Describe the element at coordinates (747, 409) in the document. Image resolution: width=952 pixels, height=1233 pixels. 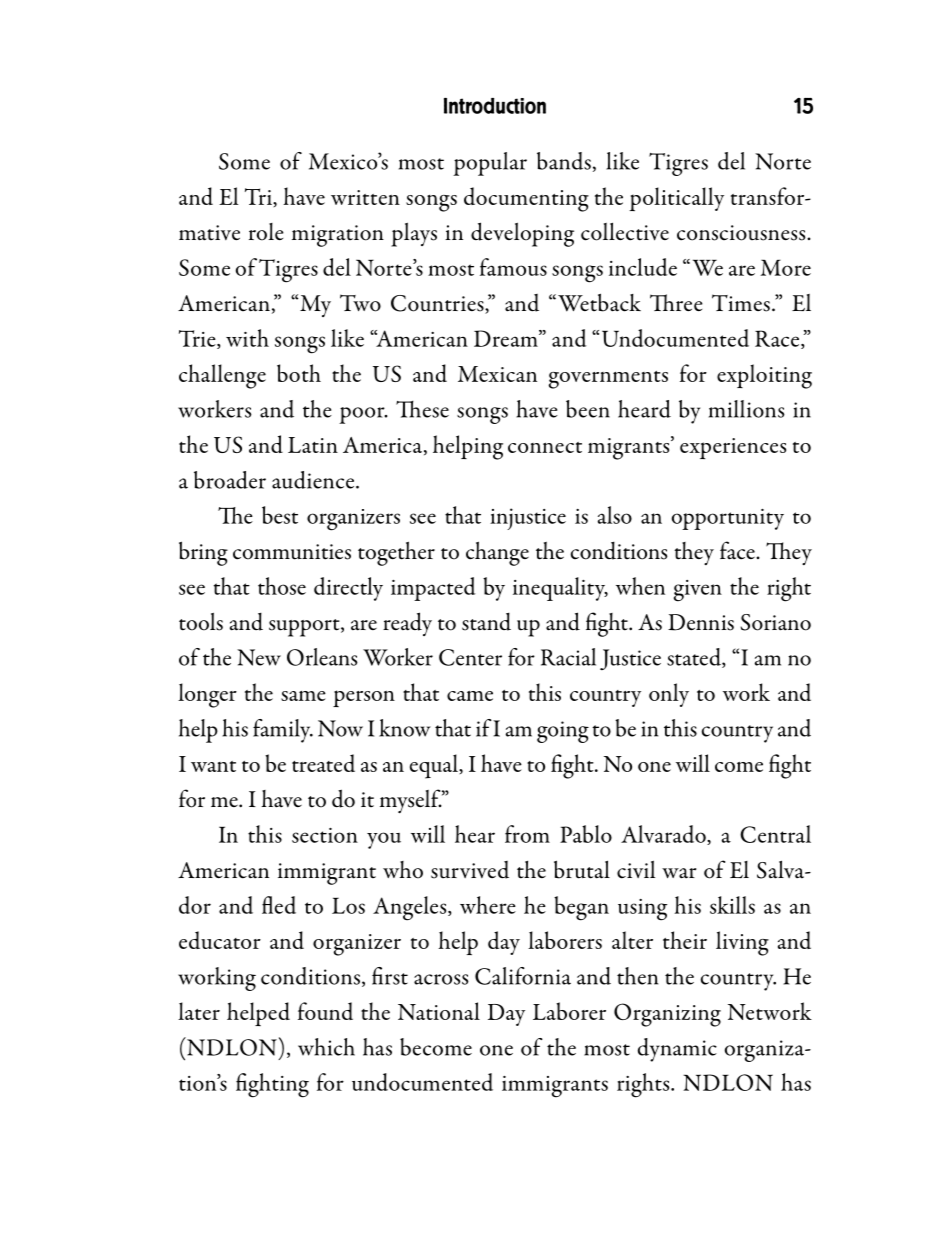
I see `millions` at that location.
